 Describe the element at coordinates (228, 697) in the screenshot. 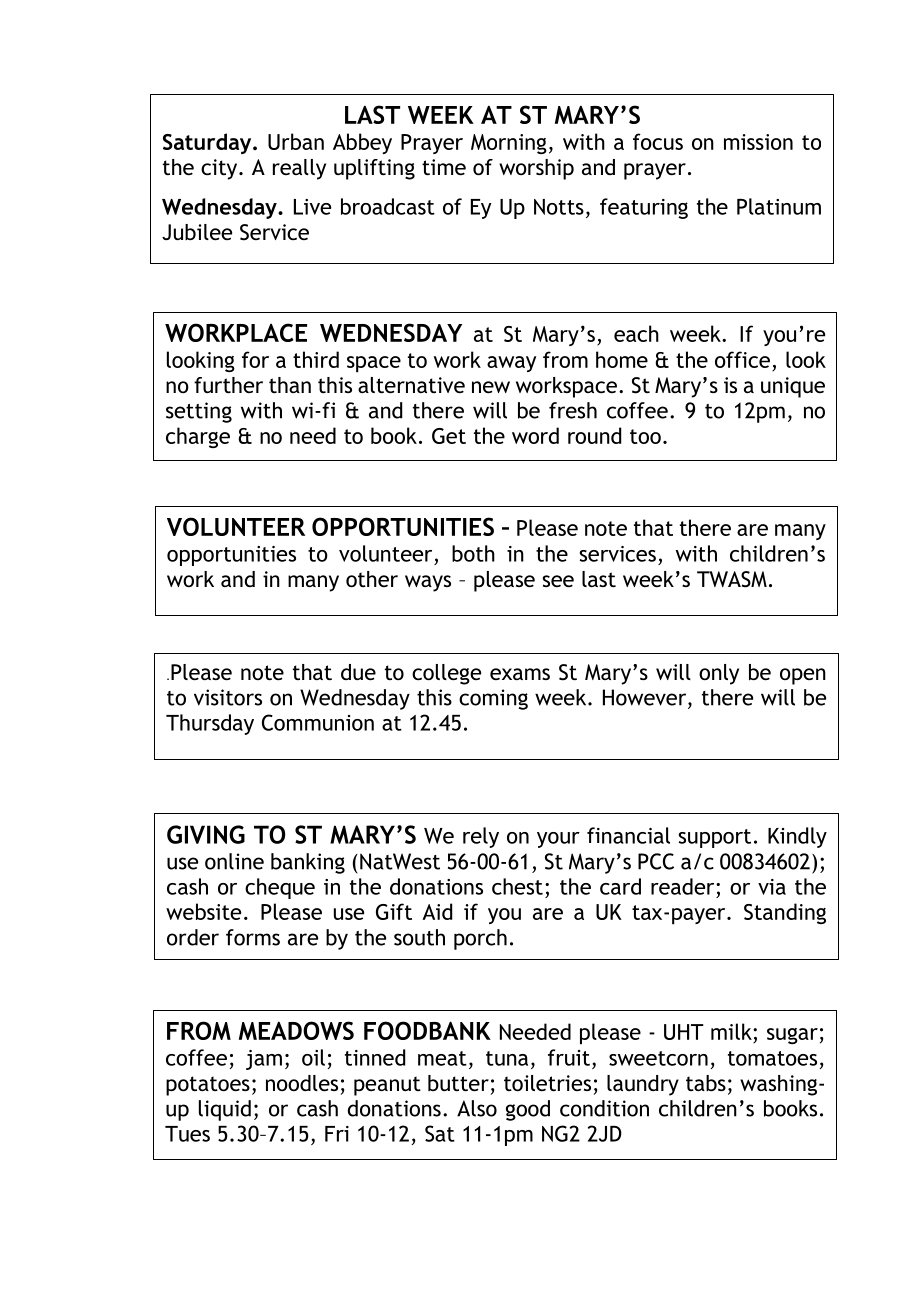

I see `visitors` at that location.
